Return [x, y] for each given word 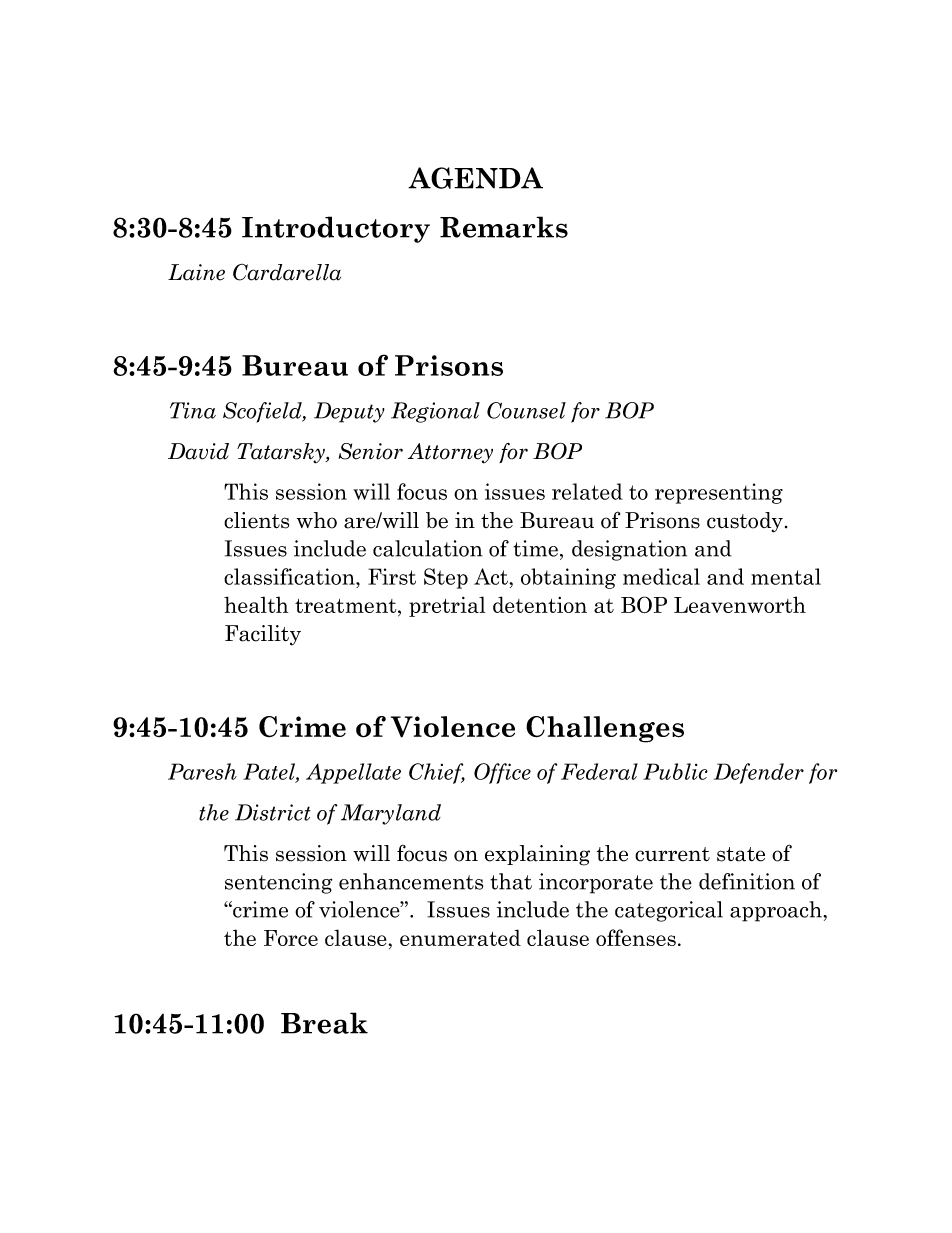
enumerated [460, 937]
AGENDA [475, 178]
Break [324, 1023]
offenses [636, 937]
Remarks [504, 227]
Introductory [336, 229]
